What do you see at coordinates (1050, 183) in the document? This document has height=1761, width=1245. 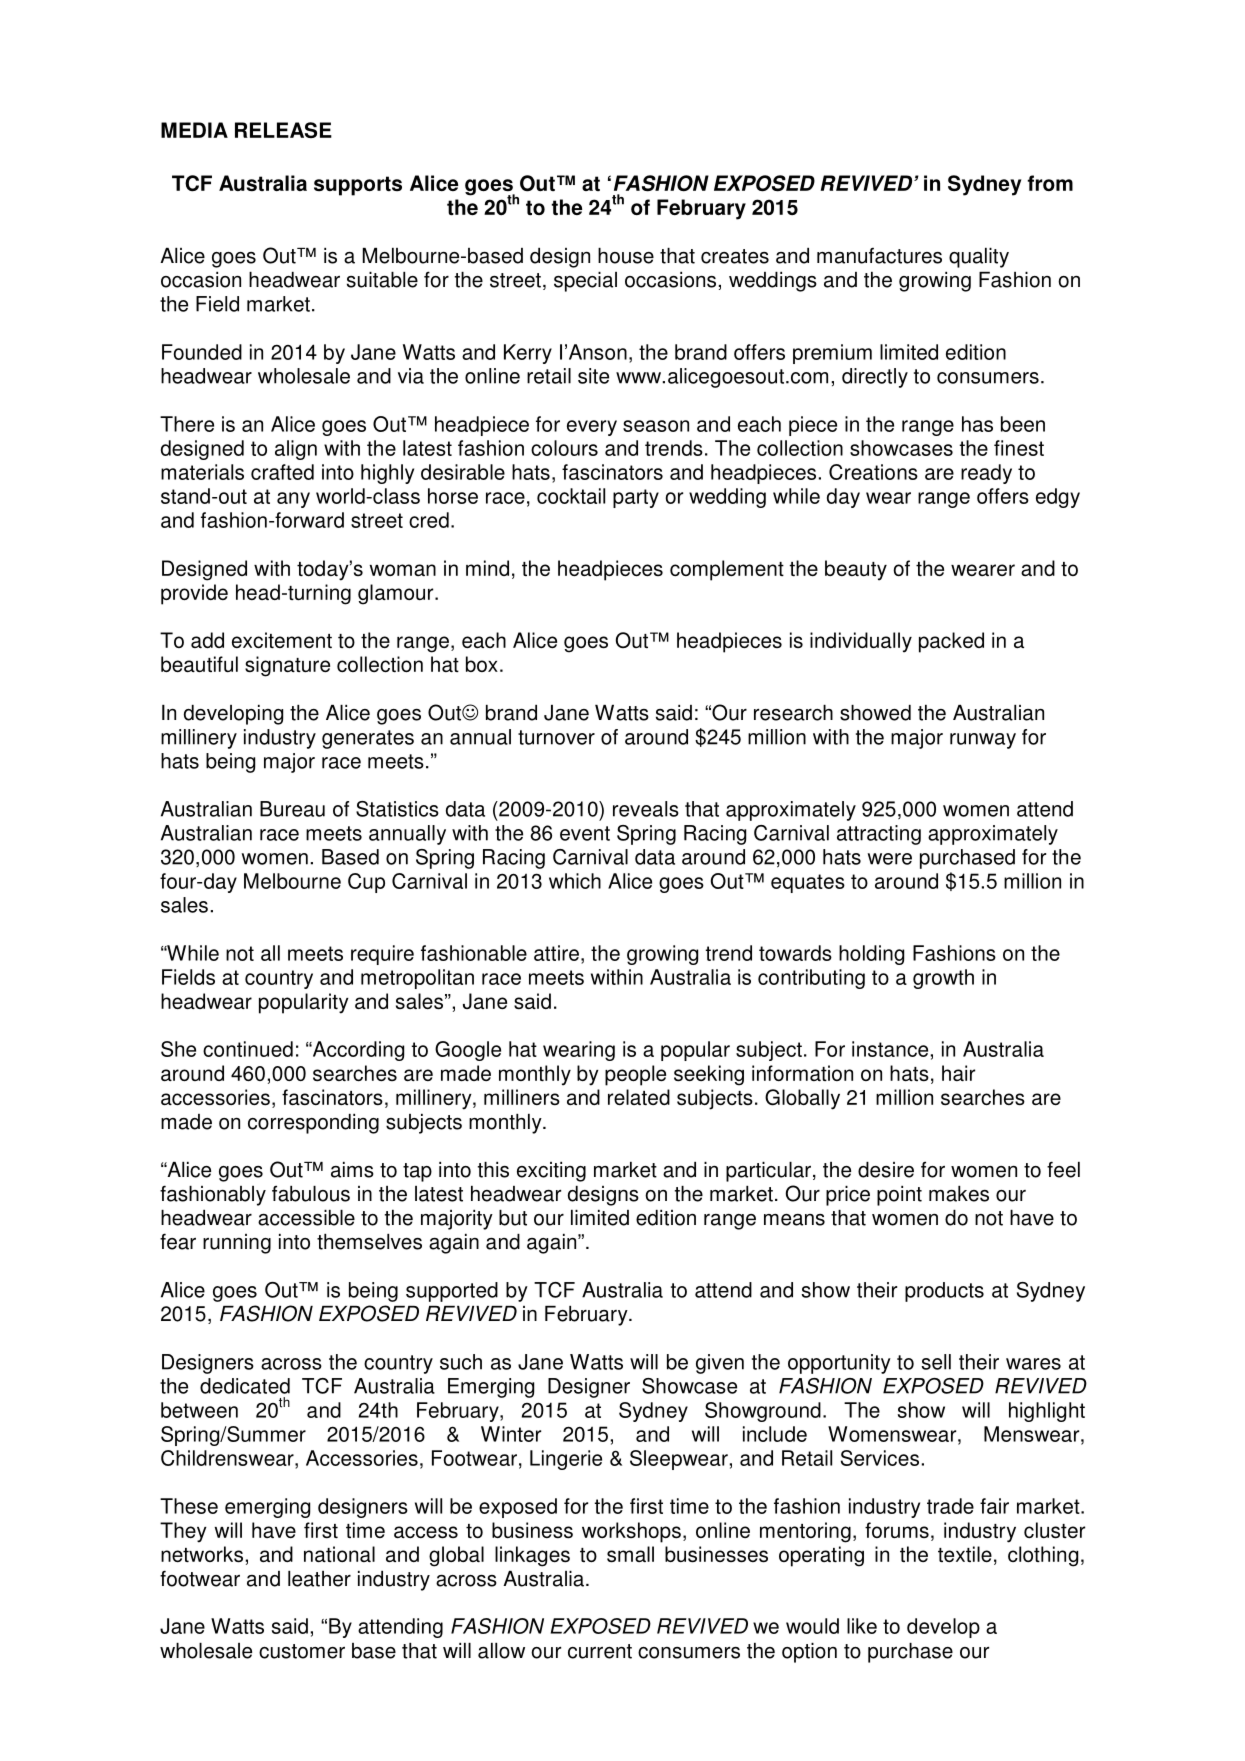 I see `from` at bounding box center [1050, 183].
